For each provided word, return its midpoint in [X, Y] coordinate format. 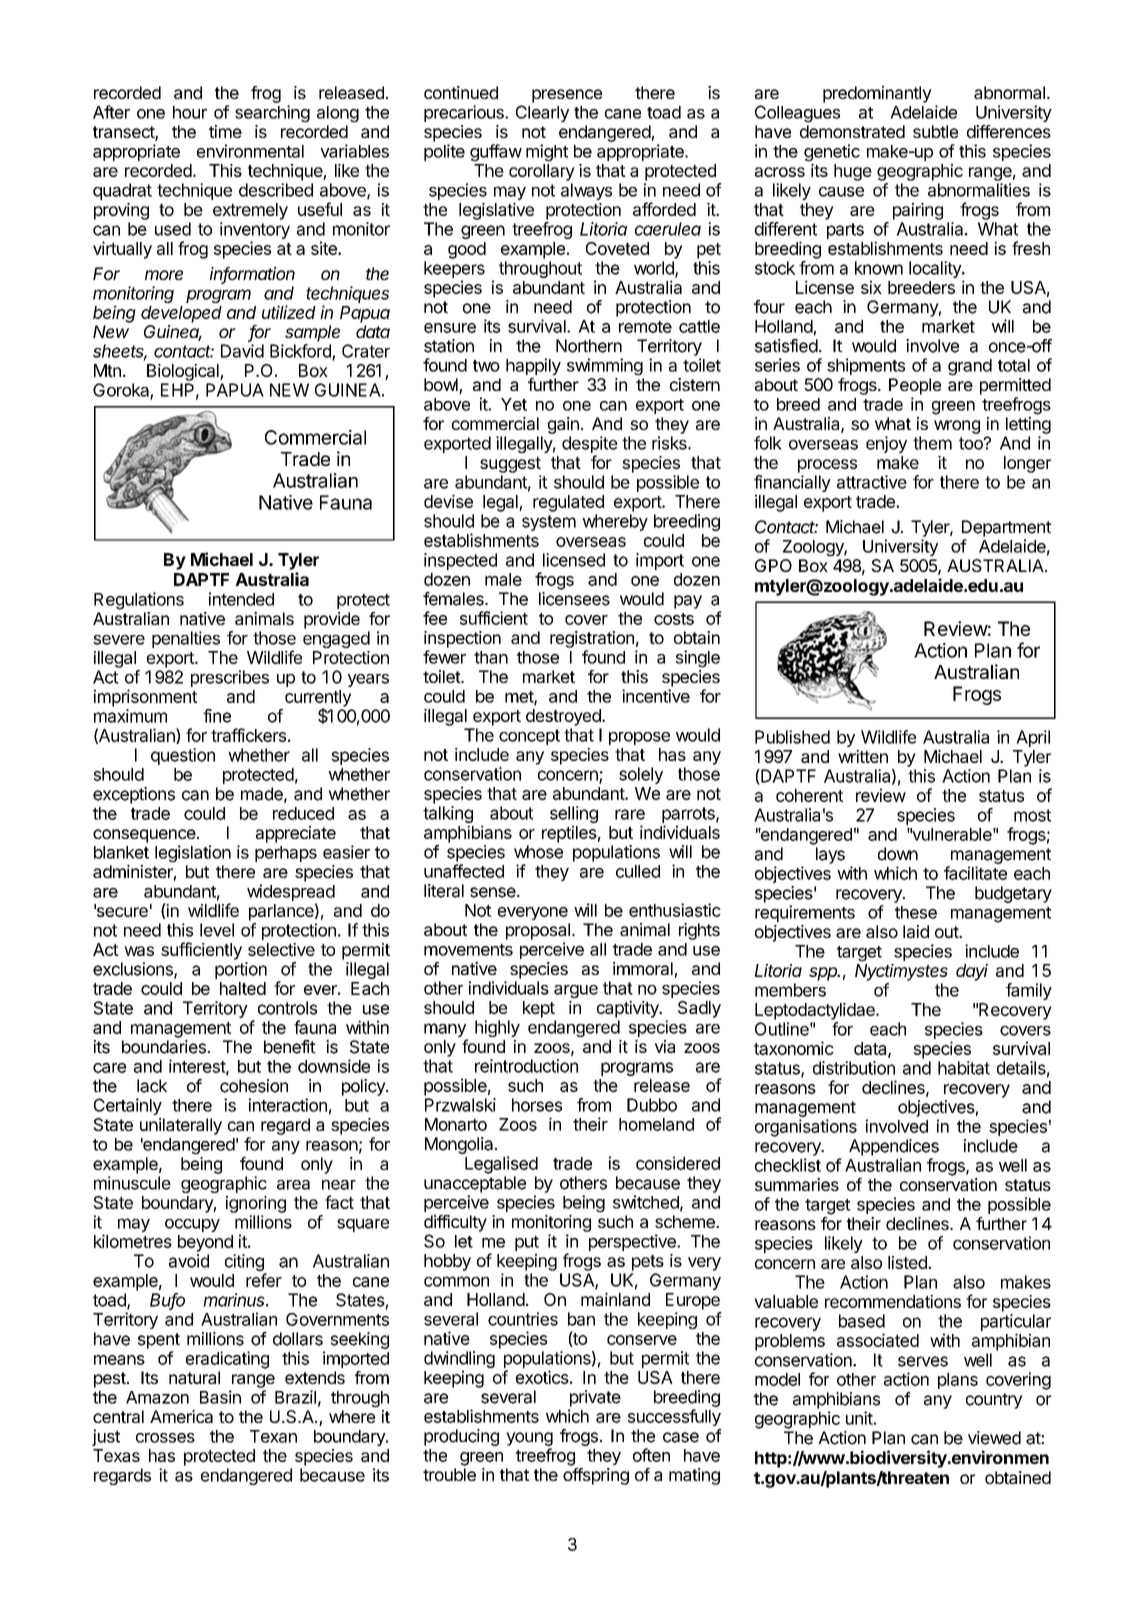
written [863, 756]
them [932, 443]
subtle [935, 131]
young [529, 1439]
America [181, 1416]
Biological [184, 372]
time [225, 131]
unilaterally [181, 1126]
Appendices [894, 1147]
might [547, 153]
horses [537, 1105]
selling [574, 816]
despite [589, 444]
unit [860, 1418]
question [183, 756]
